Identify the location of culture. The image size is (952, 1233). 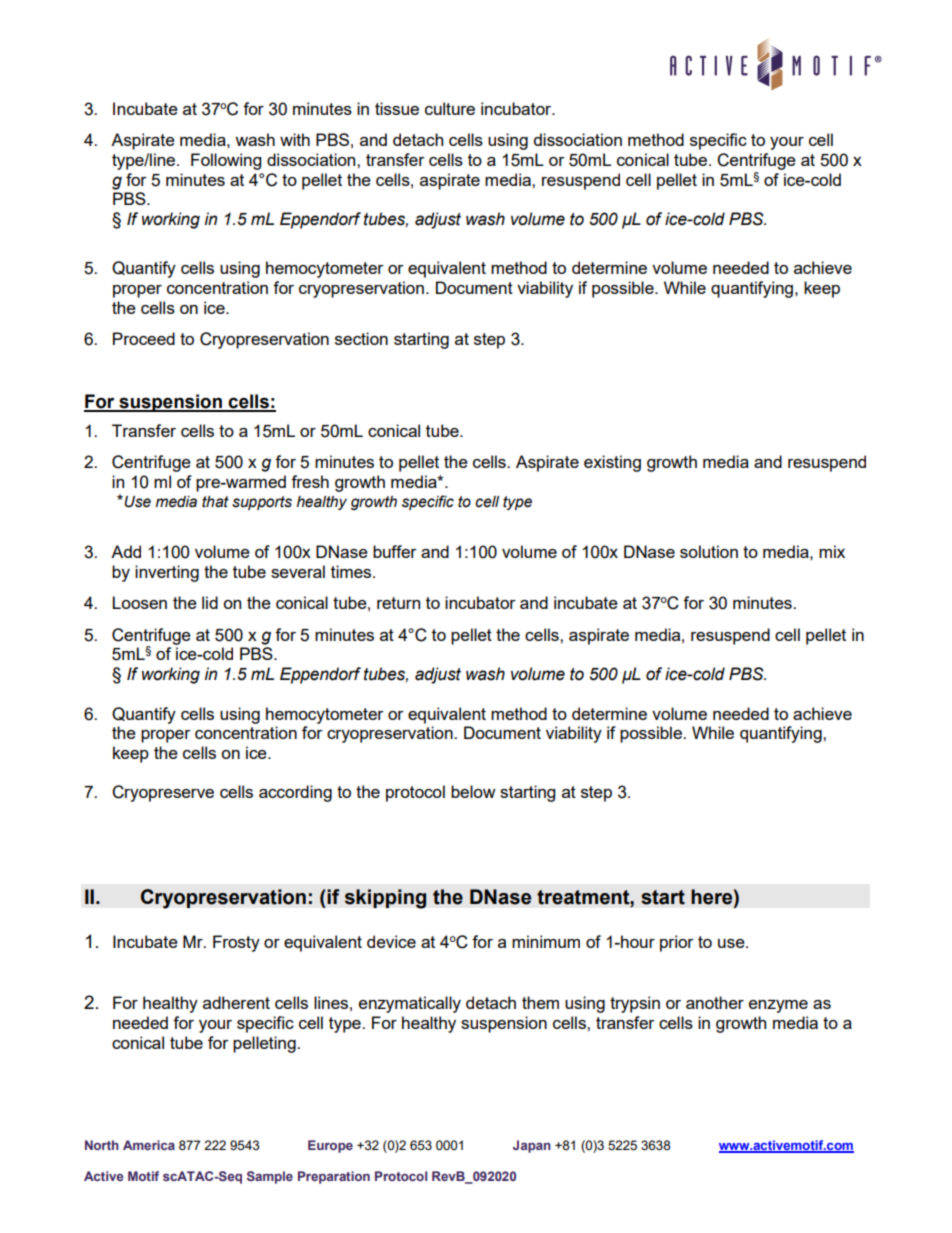
(450, 108).
